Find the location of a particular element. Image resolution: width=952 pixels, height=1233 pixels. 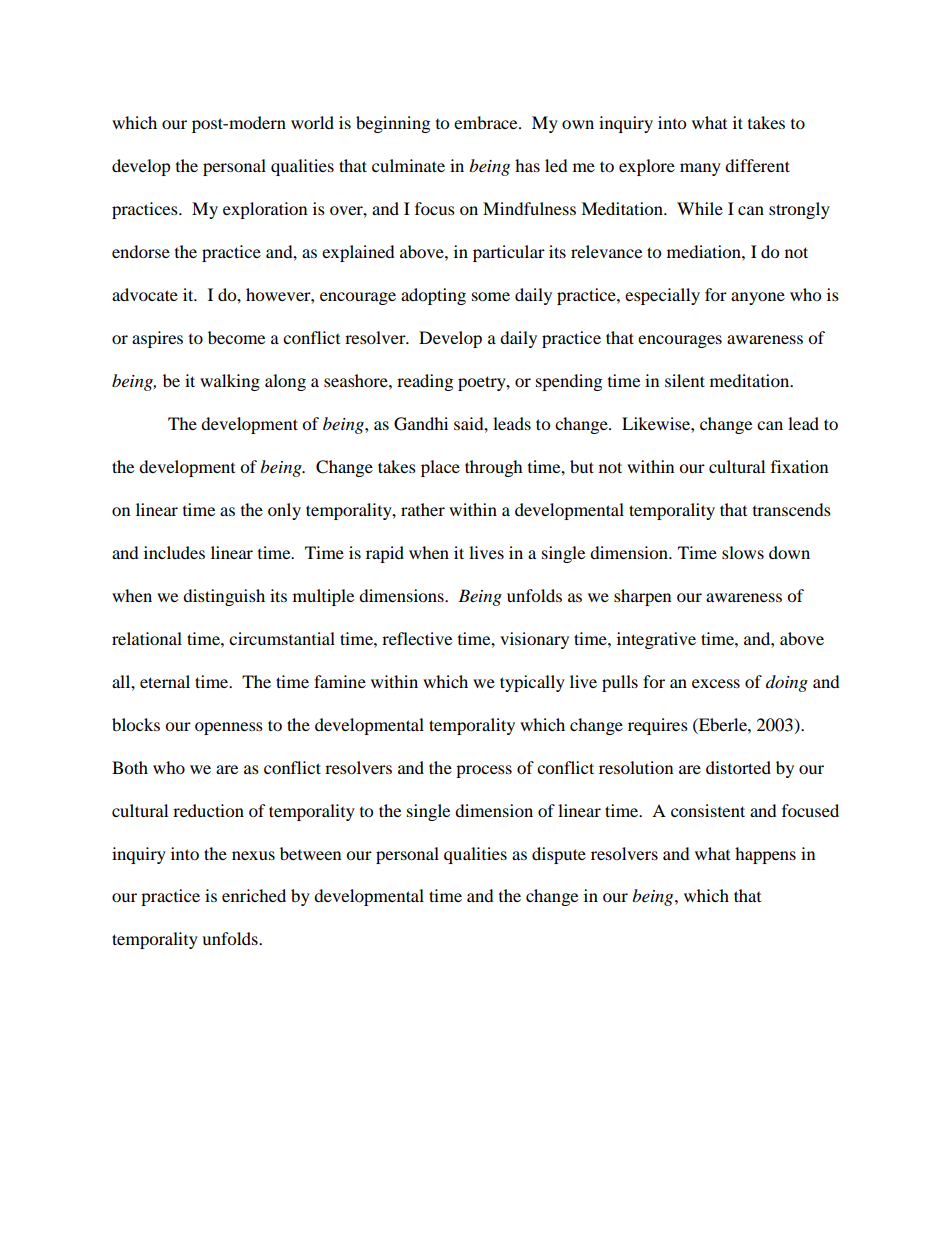

rather is located at coordinates (423, 509).
